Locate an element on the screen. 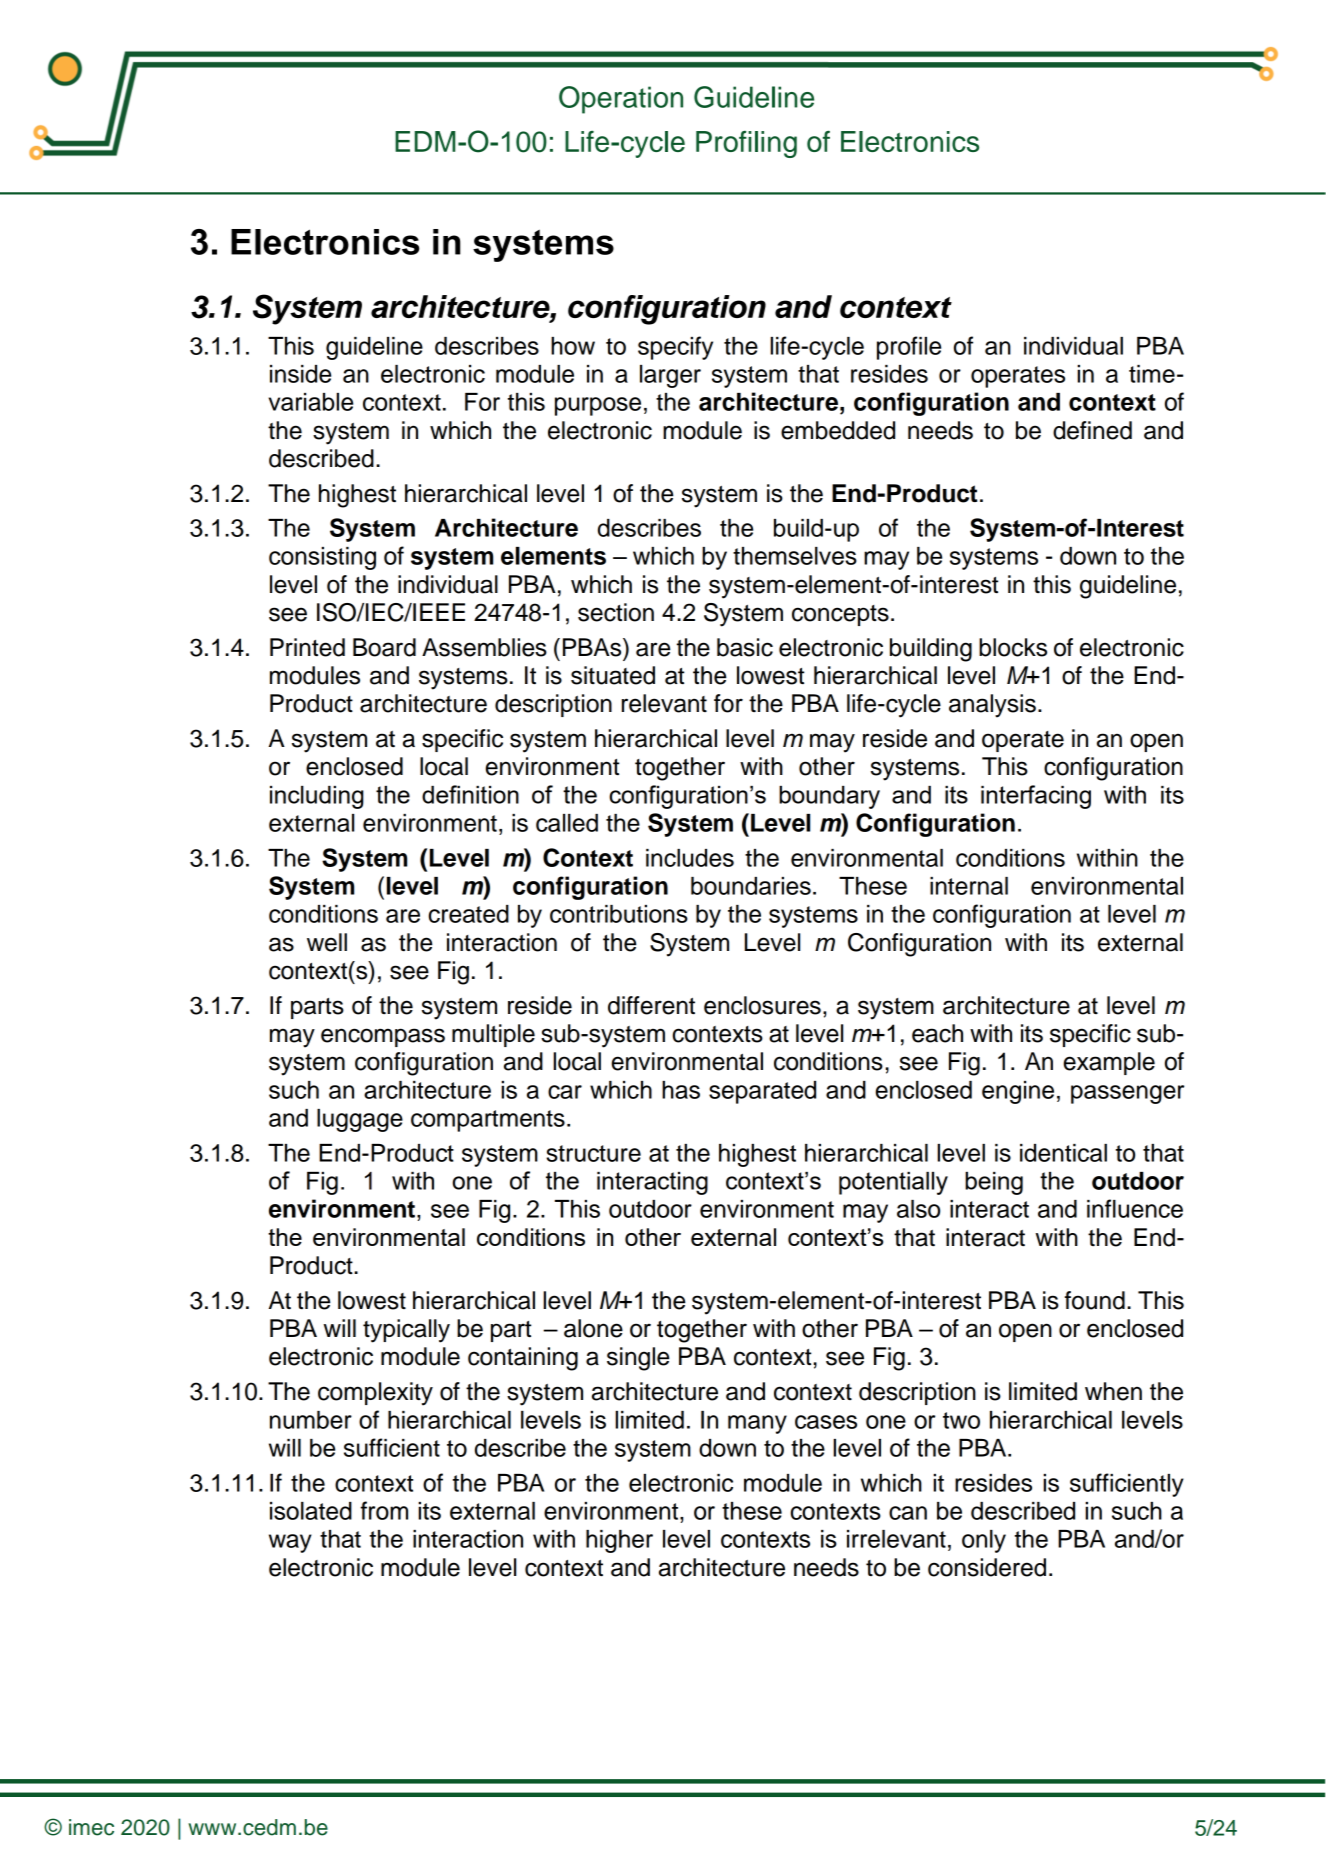 The width and height of the screenshot is (1326, 1874). from is located at coordinates (384, 1510).
